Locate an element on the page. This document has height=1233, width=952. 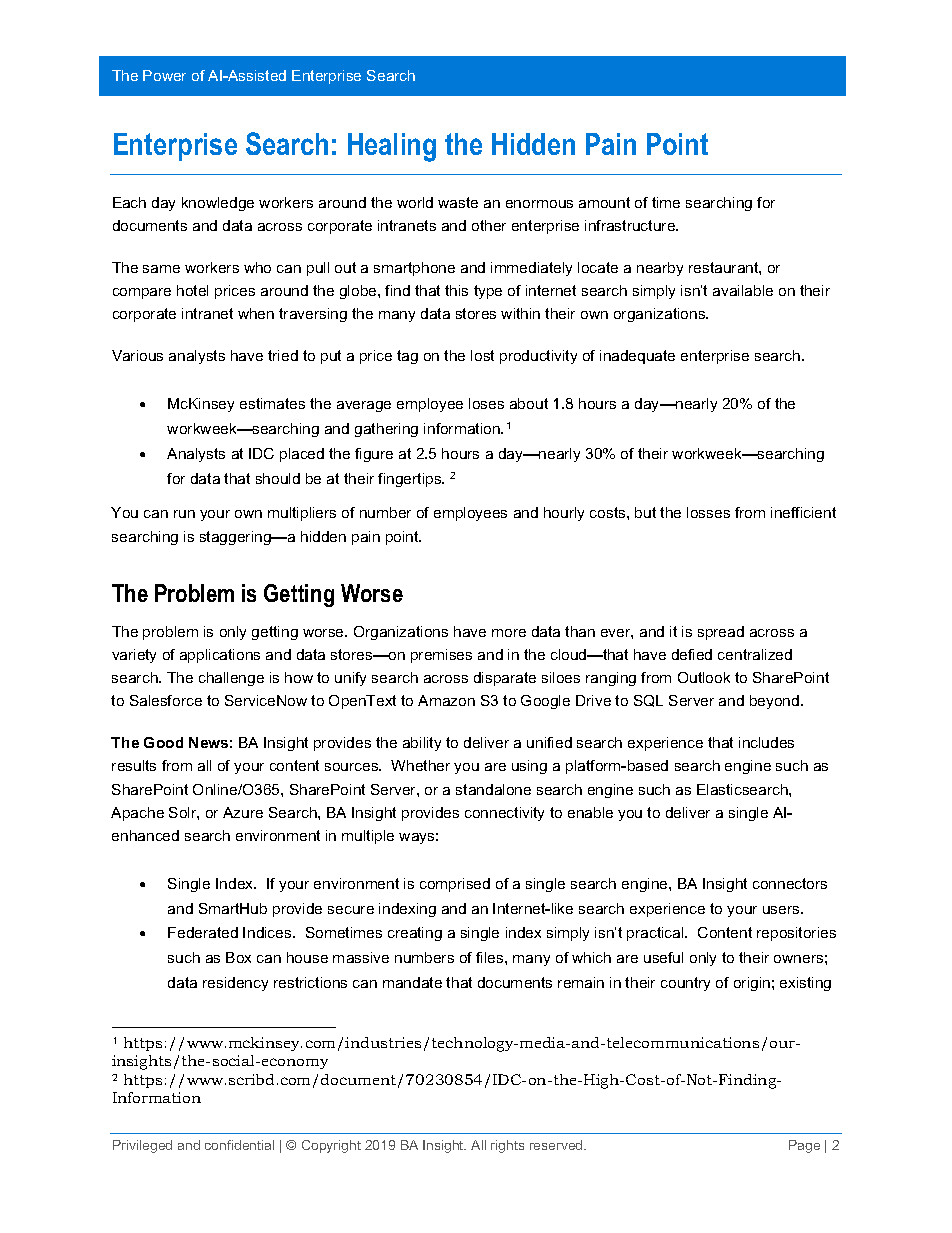
spread is located at coordinates (721, 633).
